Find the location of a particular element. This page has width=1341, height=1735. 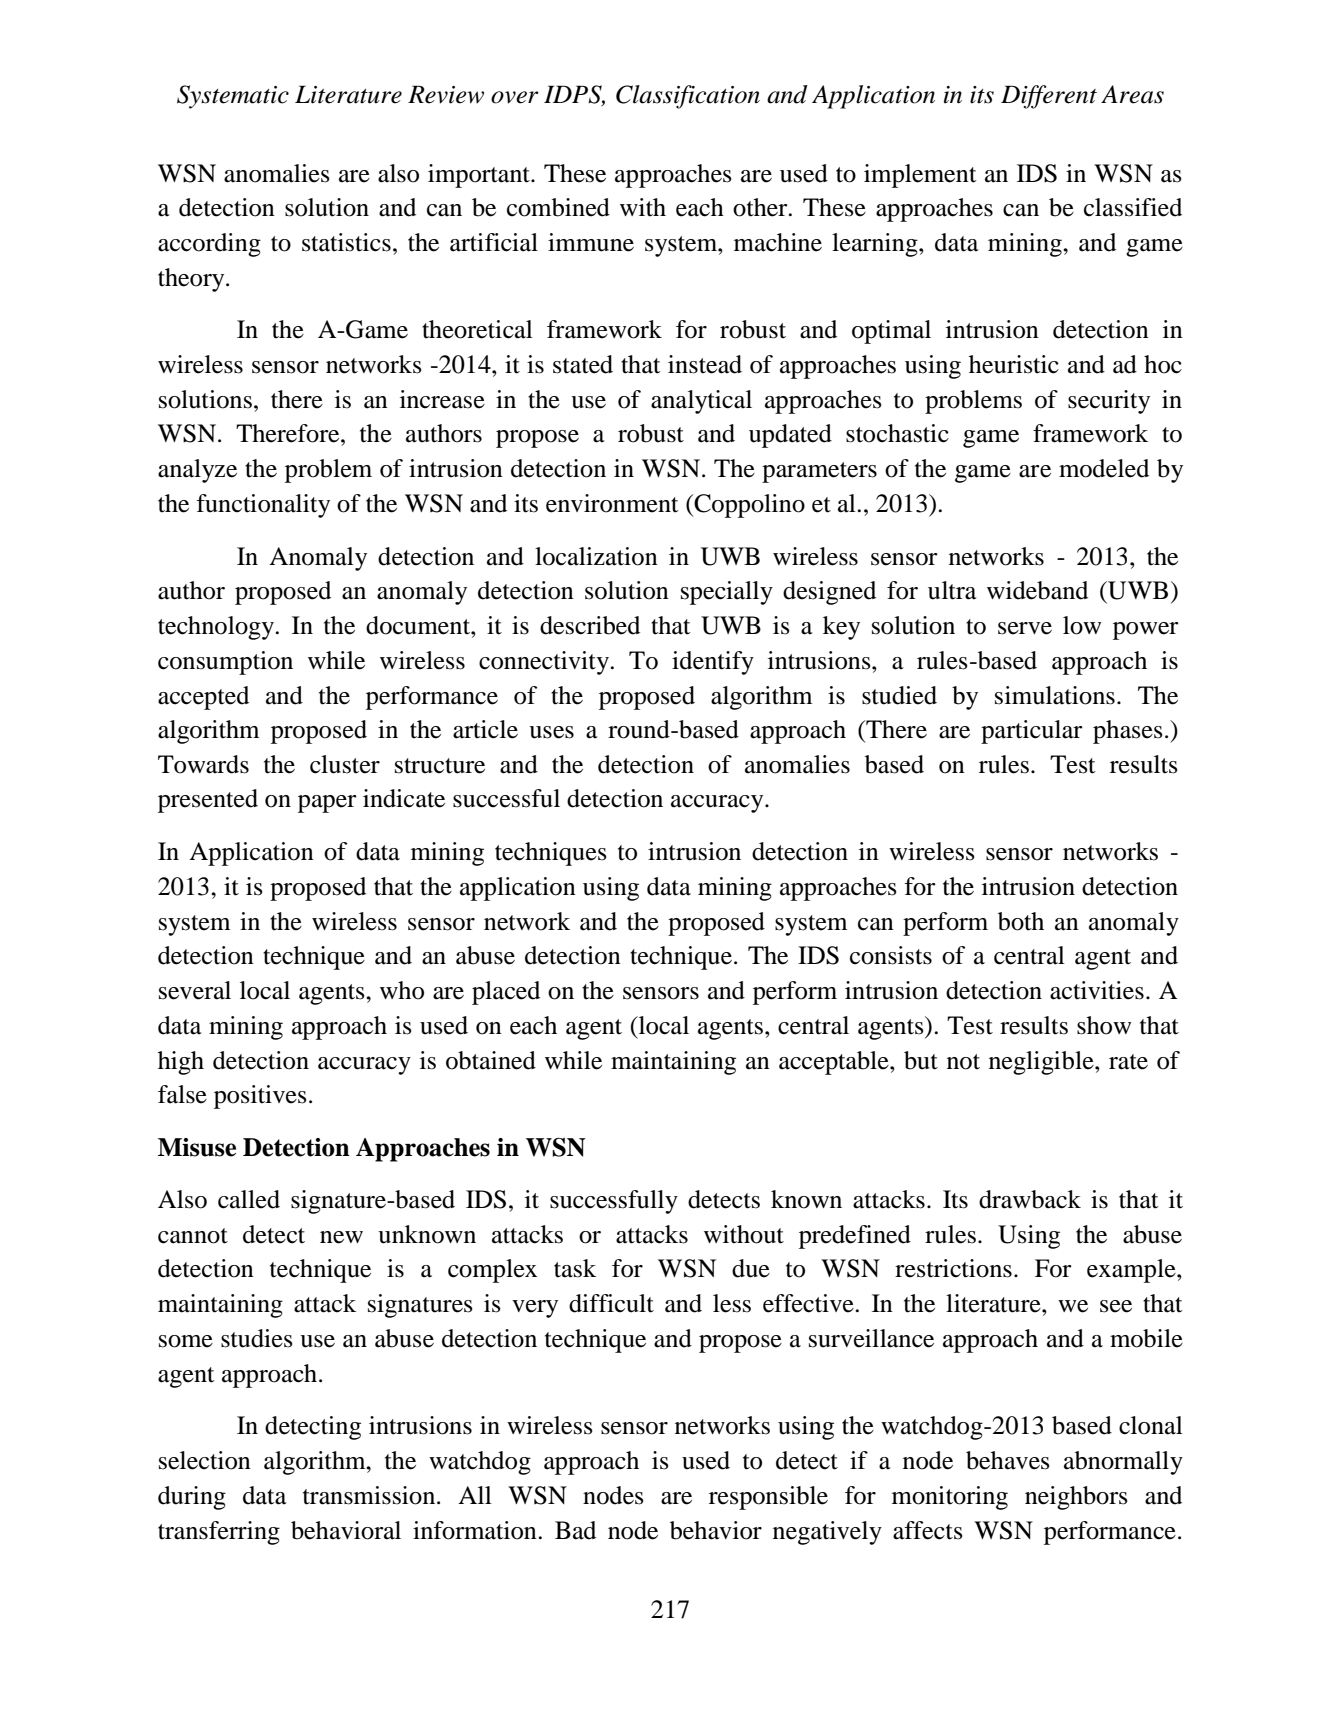

drawback is located at coordinates (1030, 1199).
